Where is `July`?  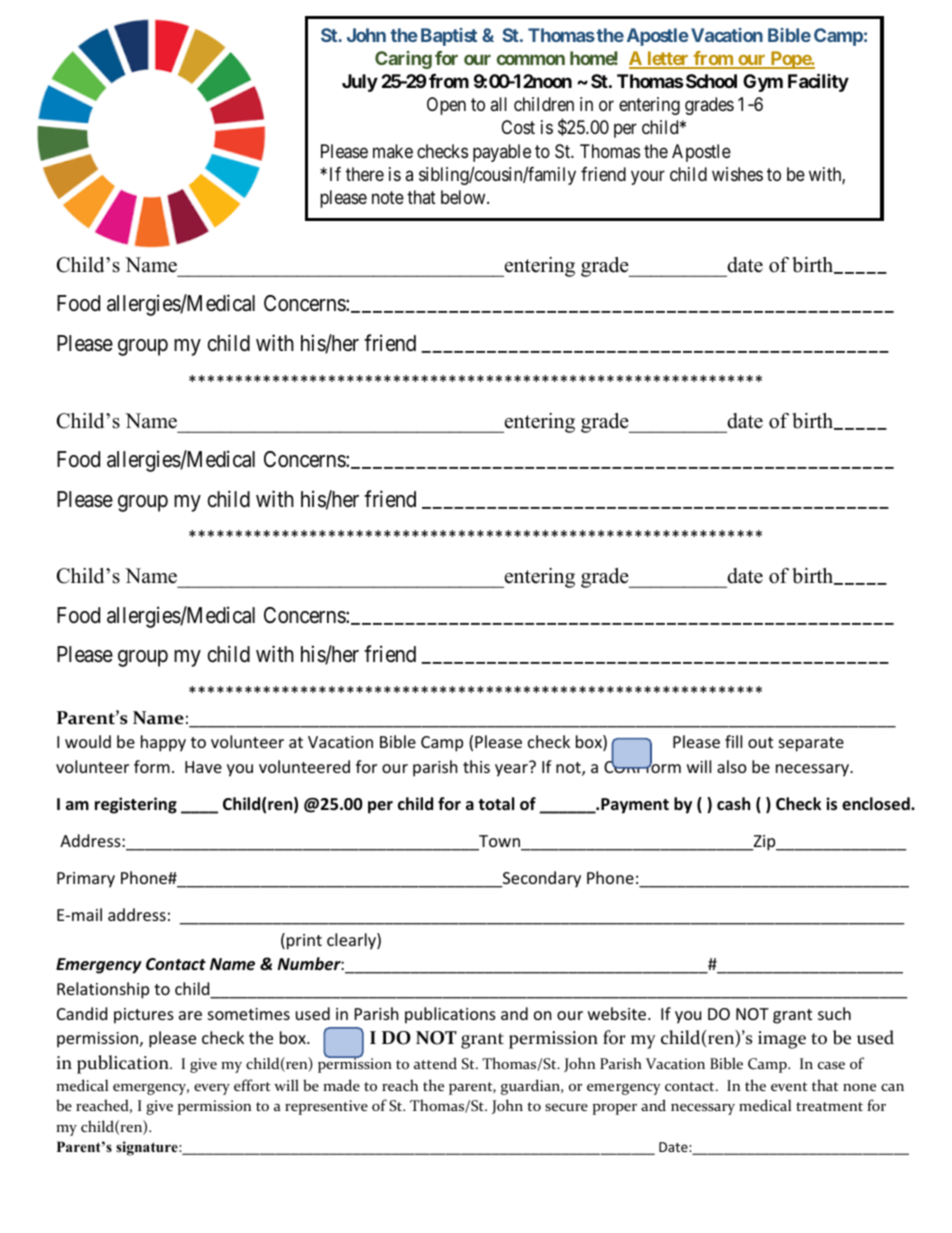
July is located at coordinates (360, 83).
